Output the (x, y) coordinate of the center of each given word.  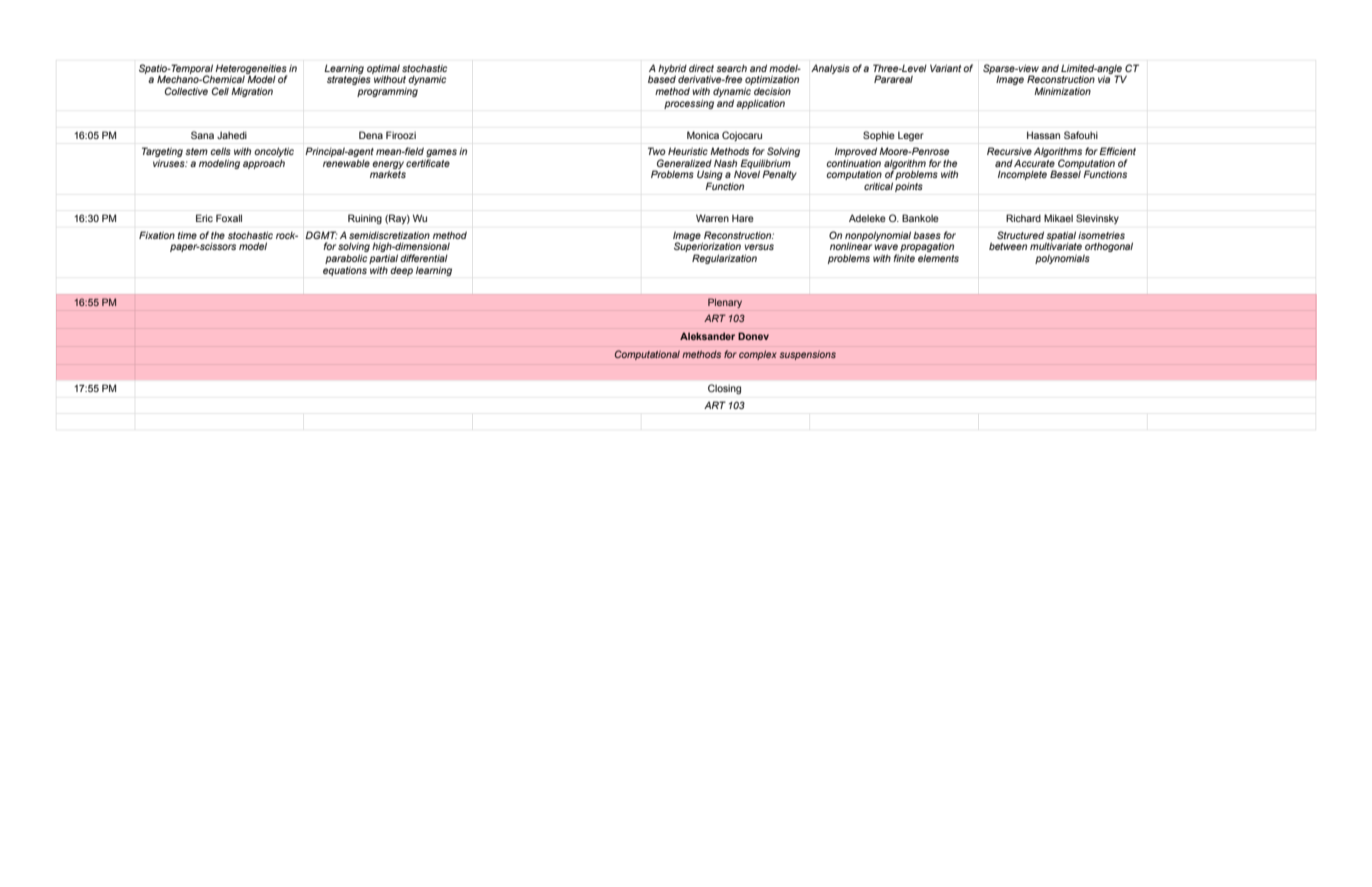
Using (710, 176)
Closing (724, 389)
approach (264, 164)
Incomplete (1022, 175)
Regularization (724, 259)
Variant (945, 68)
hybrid (672, 70)
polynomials (1062, 259)
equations (345, 271)
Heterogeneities (251, 70)
